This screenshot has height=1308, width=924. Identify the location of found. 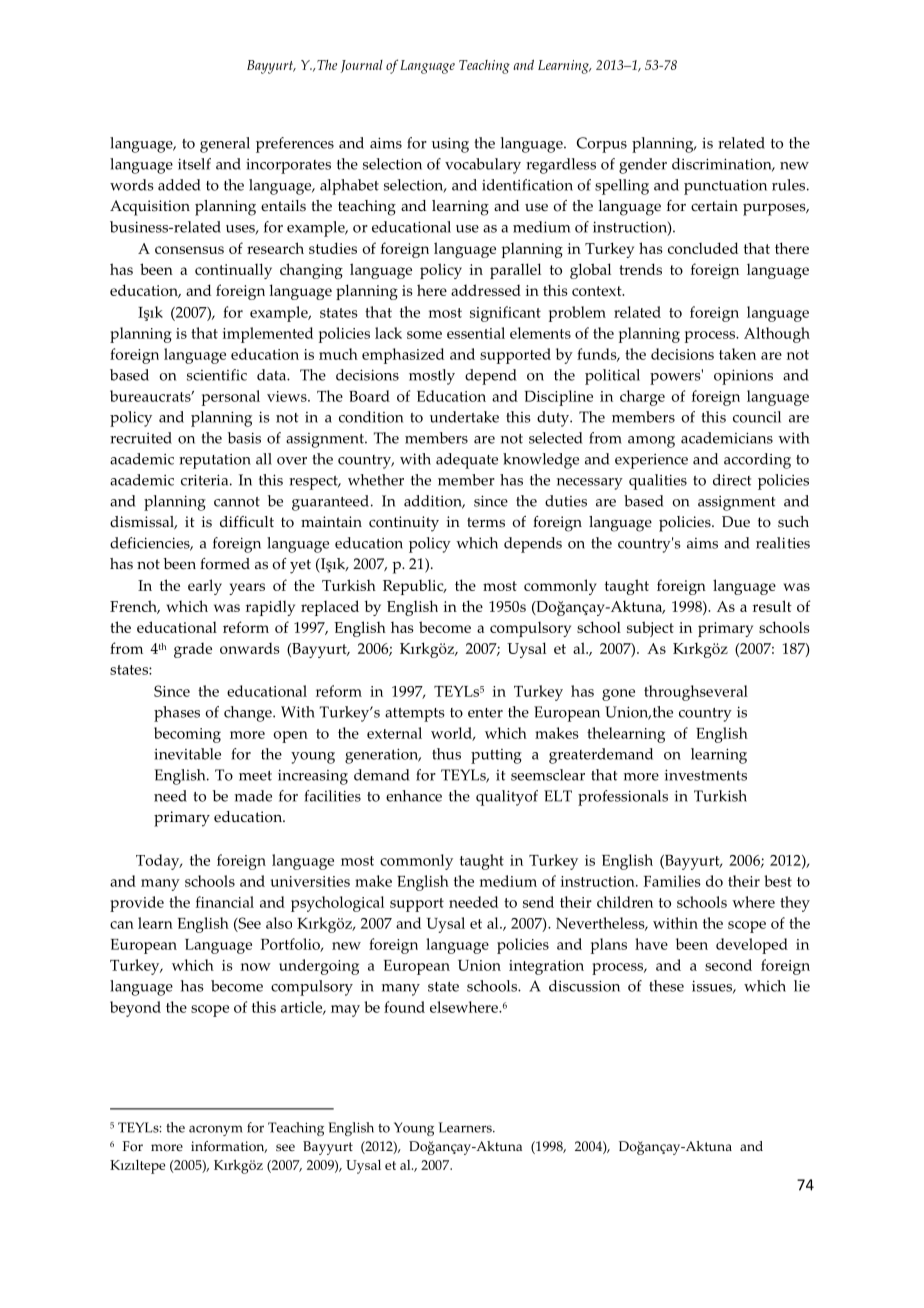
(404, 1007).
